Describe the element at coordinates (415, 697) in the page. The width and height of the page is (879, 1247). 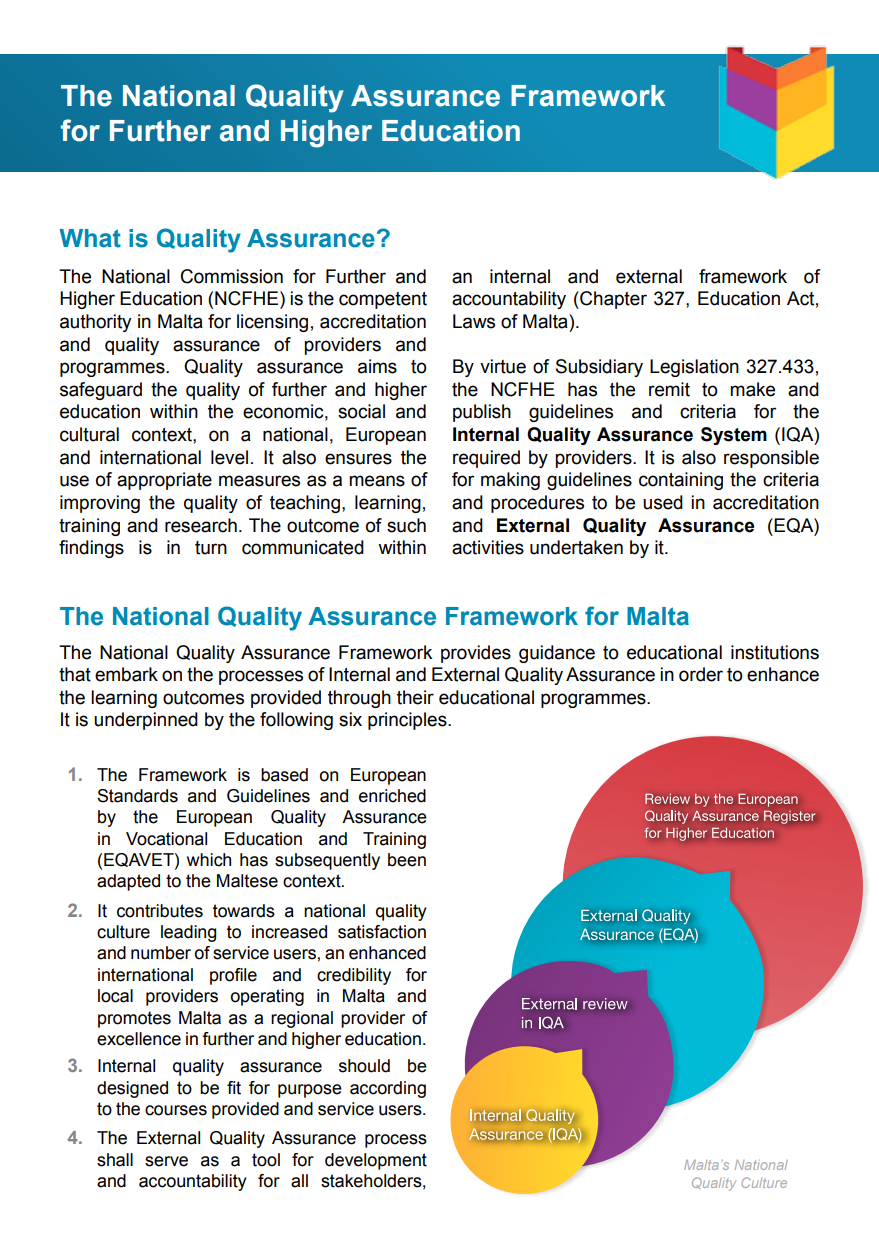
I see `their` at that location.
